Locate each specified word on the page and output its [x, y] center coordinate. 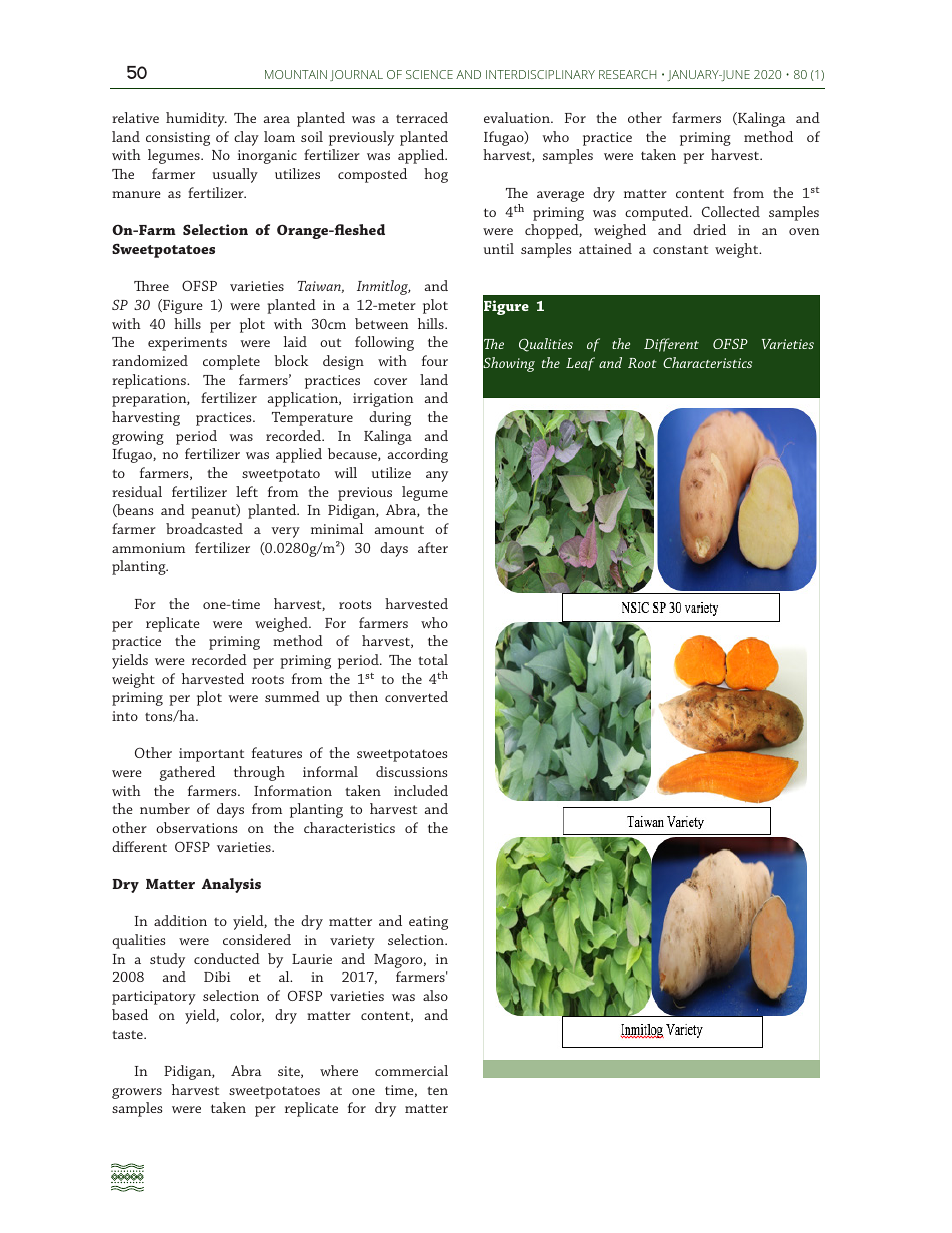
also [435, 995]
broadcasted [204, 528]
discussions [411, 771]
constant [680, 249]
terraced [422, 117]
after [433, 547]
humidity [196, 119]
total [433, 659]
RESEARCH [627, 74]
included [421, 790]
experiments [187, 344]
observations [196, 827]
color [247, 1015]
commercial [411, 1070]
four [435, 360]
